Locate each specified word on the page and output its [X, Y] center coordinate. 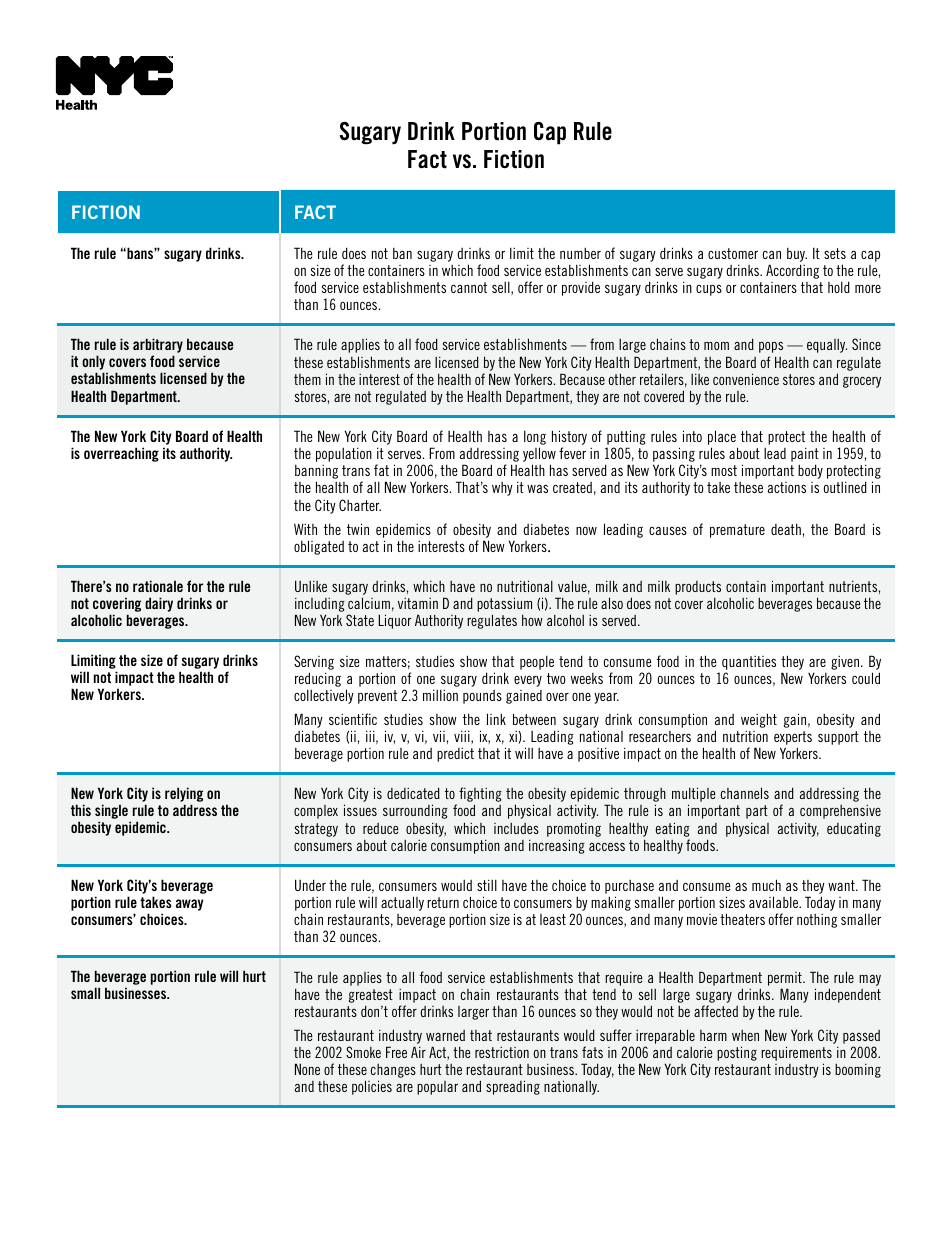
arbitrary [158, 347]
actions [787, 487]
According [792, 271]
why [502, 489]
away [189, 905]
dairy [159, 604]
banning [316, 473]
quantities [749, 663]
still [487, 885]
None [307, 1069]
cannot [469, 287]
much [766, 885]
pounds [482, 697]
